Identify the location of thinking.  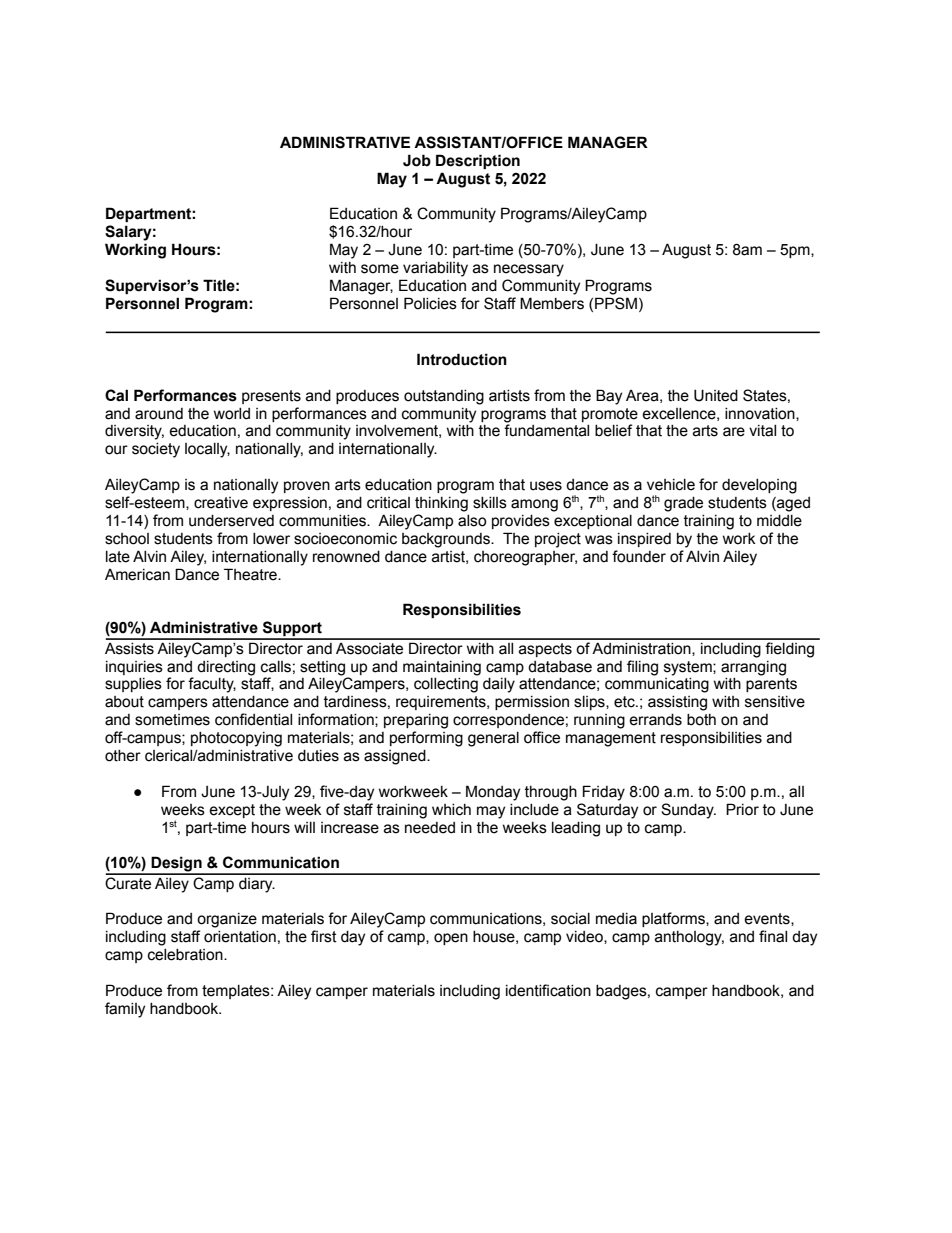
(441, 504).
